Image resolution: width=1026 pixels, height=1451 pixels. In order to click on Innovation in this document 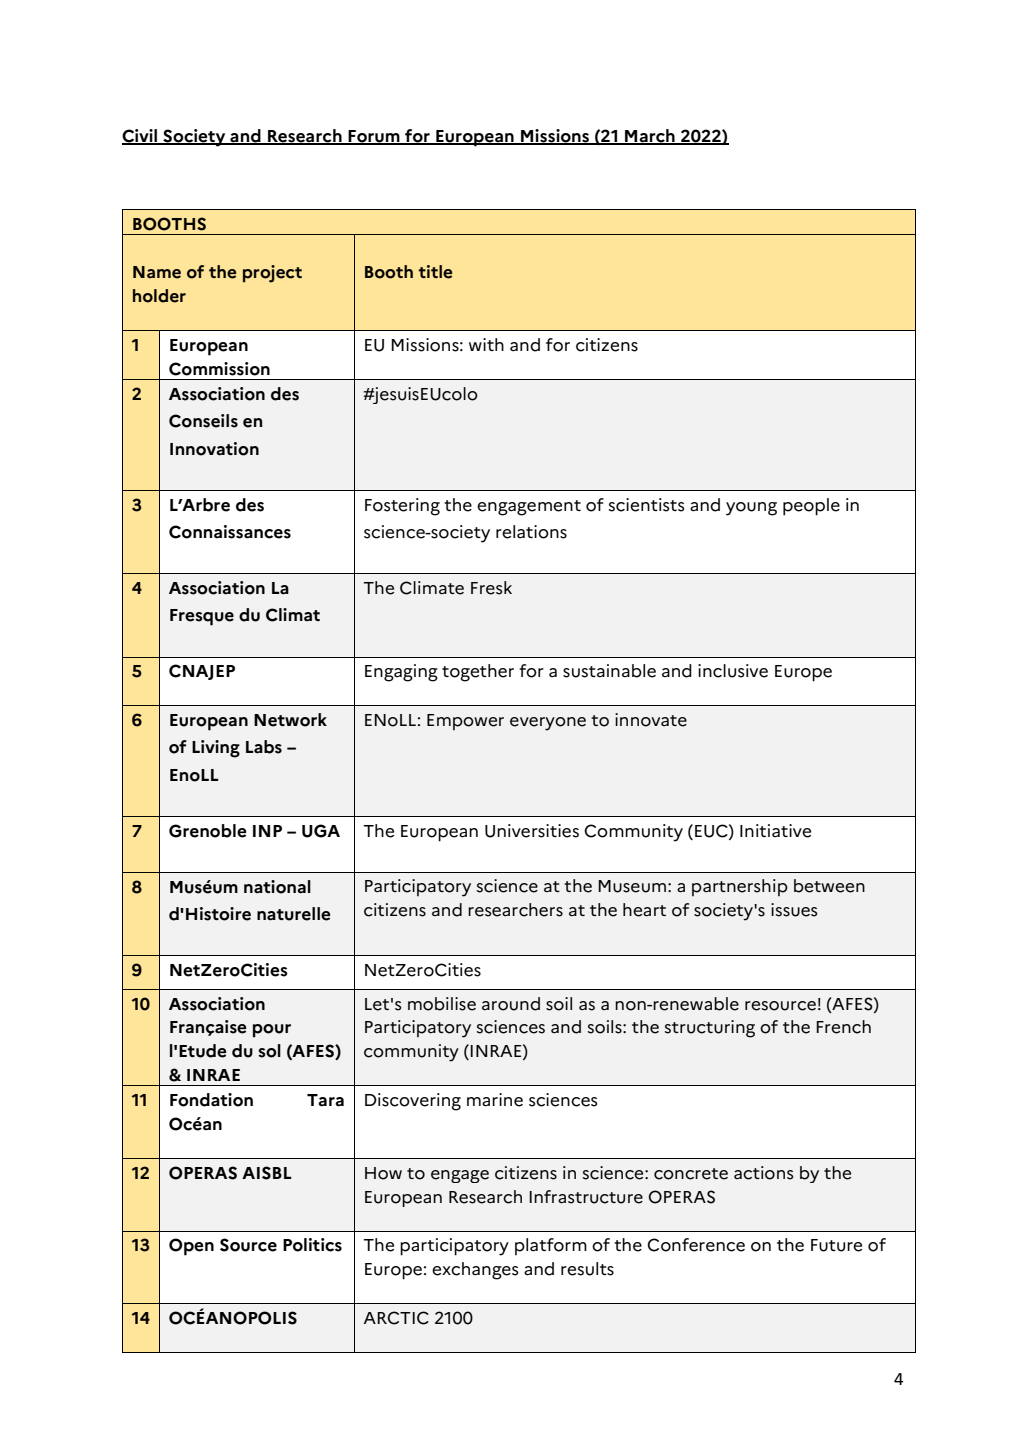, I will do `click(214, 449)`.
